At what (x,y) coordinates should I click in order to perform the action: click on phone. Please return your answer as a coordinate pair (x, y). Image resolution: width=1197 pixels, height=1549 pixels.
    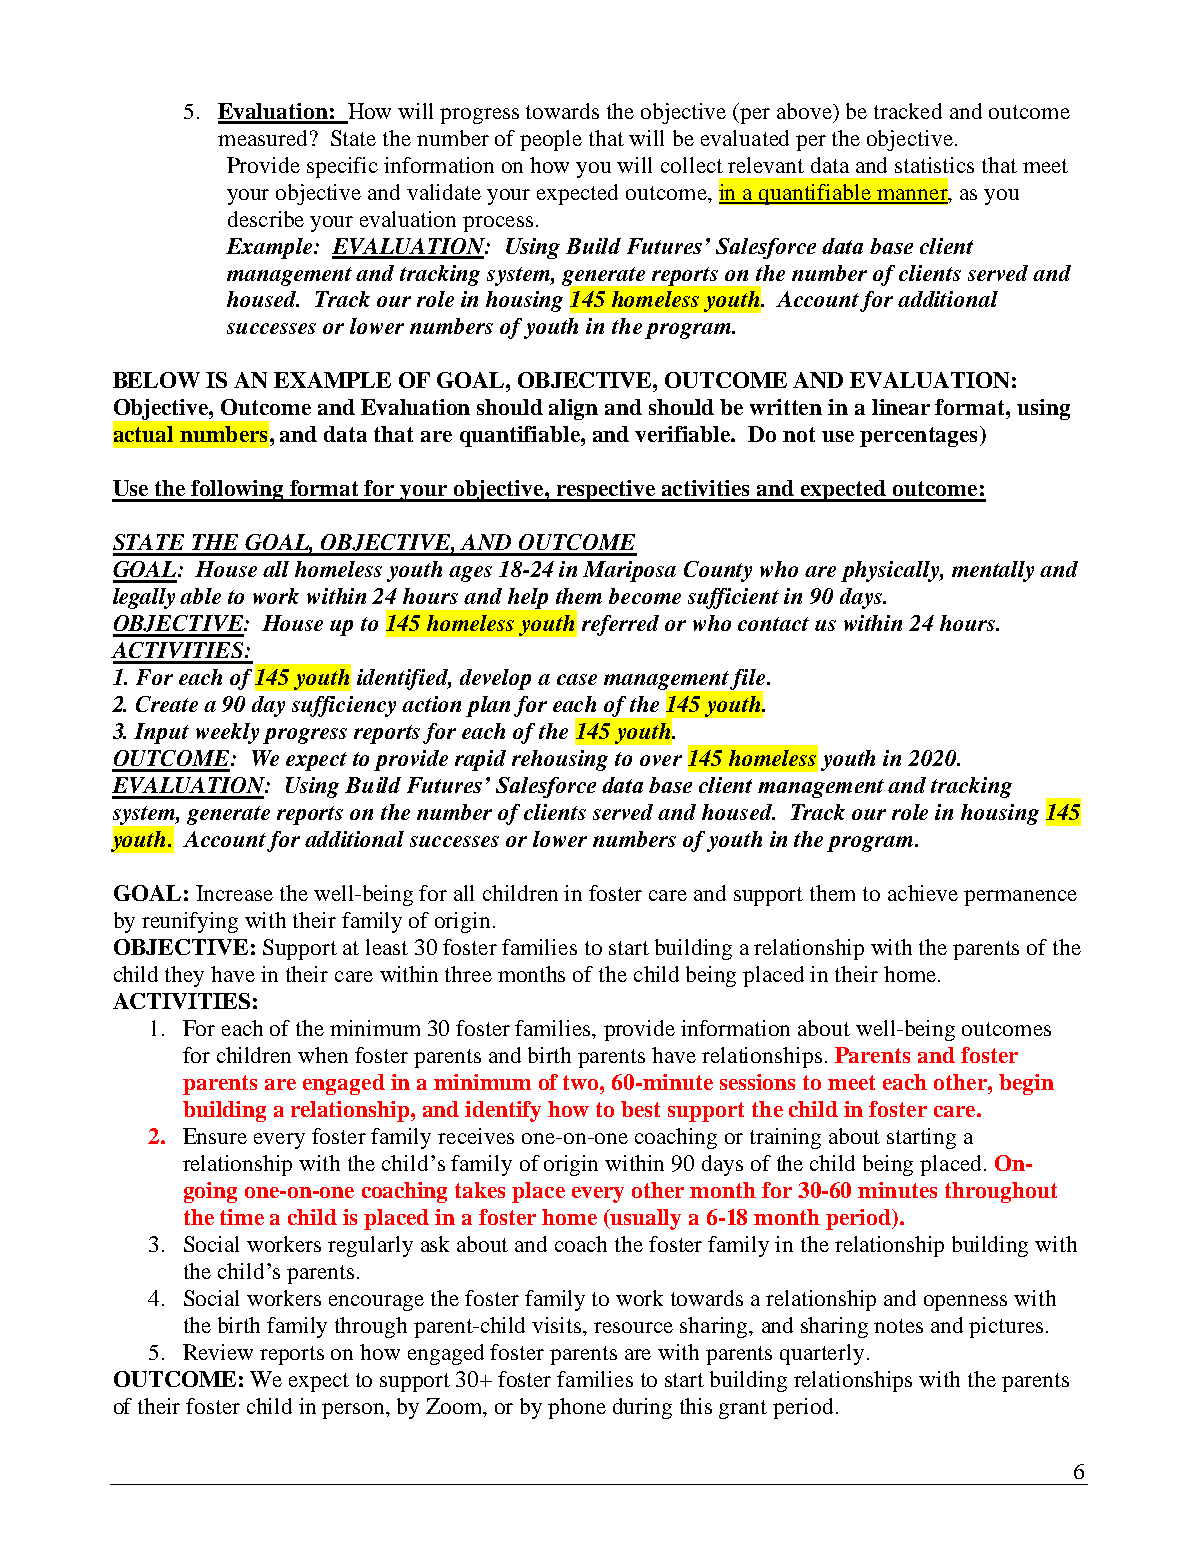
    Looking at the image, I should click on (577, 1408).
